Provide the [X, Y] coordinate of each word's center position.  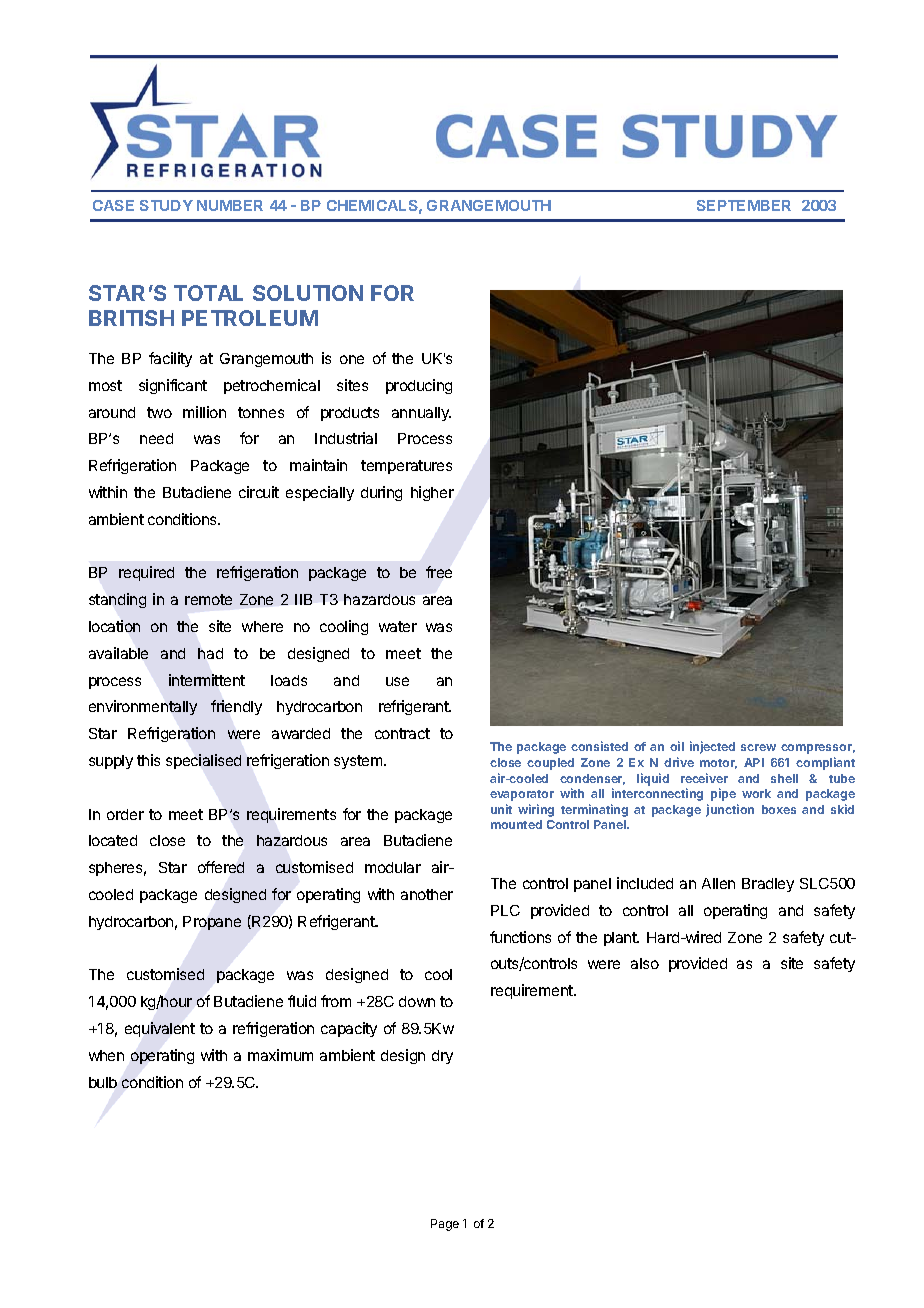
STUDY [166, 205]
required [146, 573]
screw [758, 747]
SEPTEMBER [744, 205]
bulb [103, 1082]
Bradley [768, 885]
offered [221, 867]
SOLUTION [308, 293]
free [439, 572]
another [427, 894]
